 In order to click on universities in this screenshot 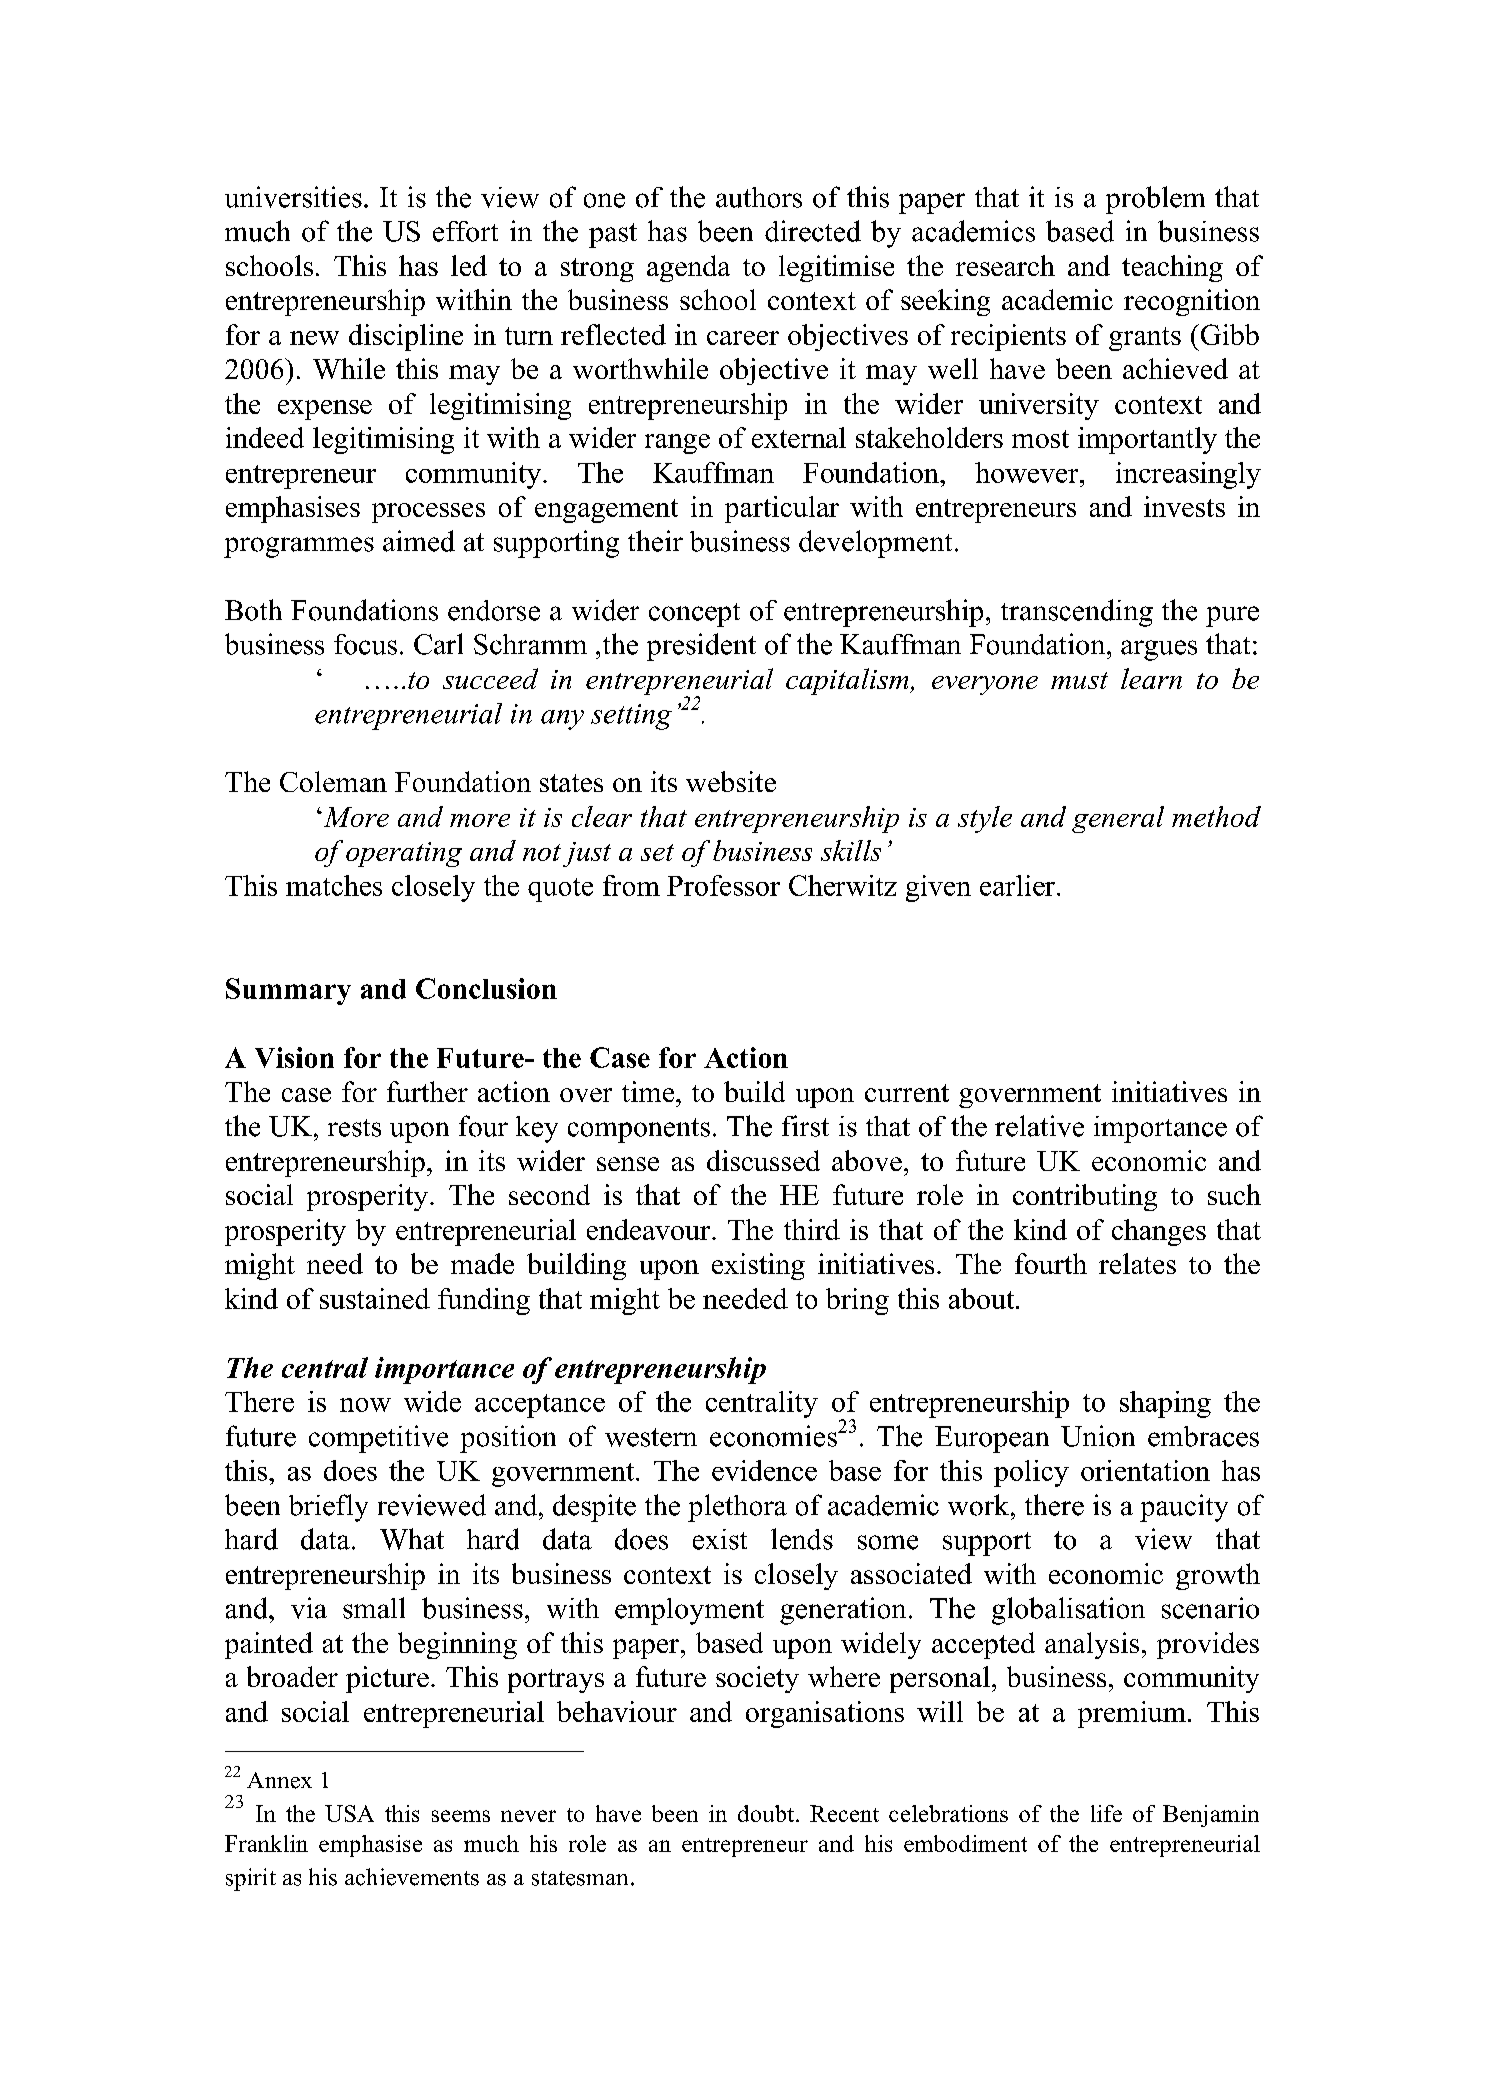, I will do `click(293, 197)`.
